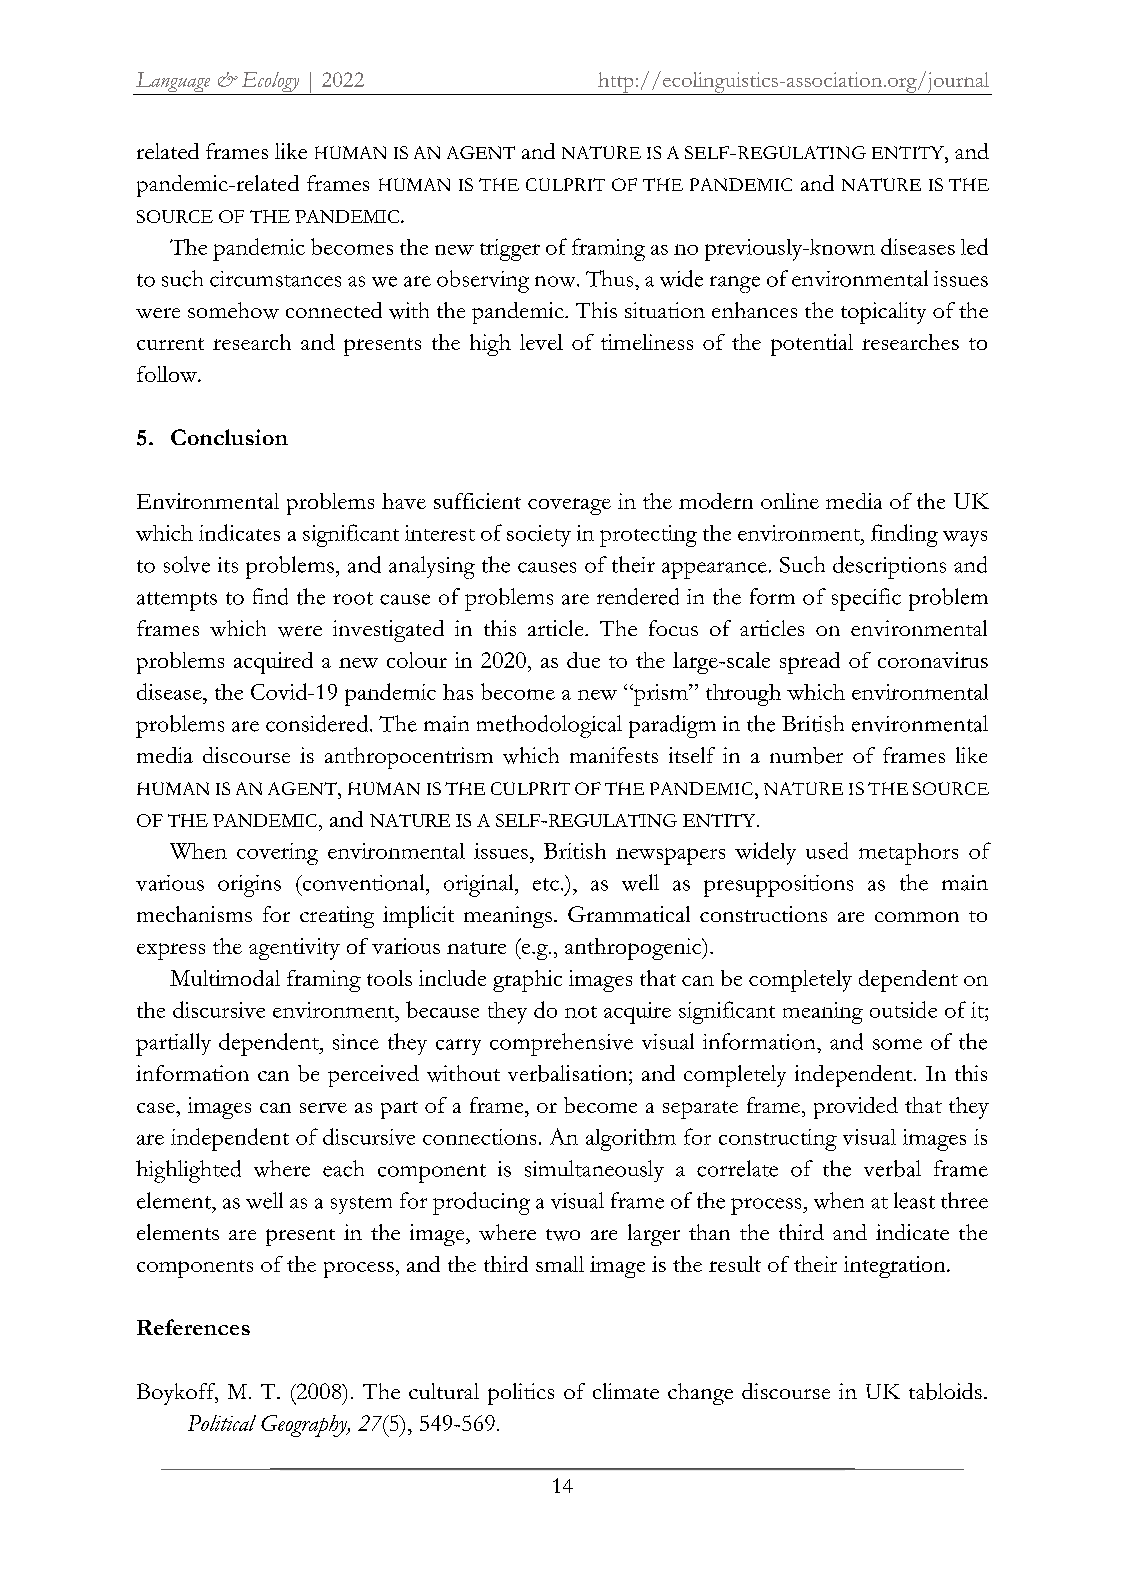 The height and width of the screenshot is (1591, 1125). I want to click on trigger, so click(510, 250).
